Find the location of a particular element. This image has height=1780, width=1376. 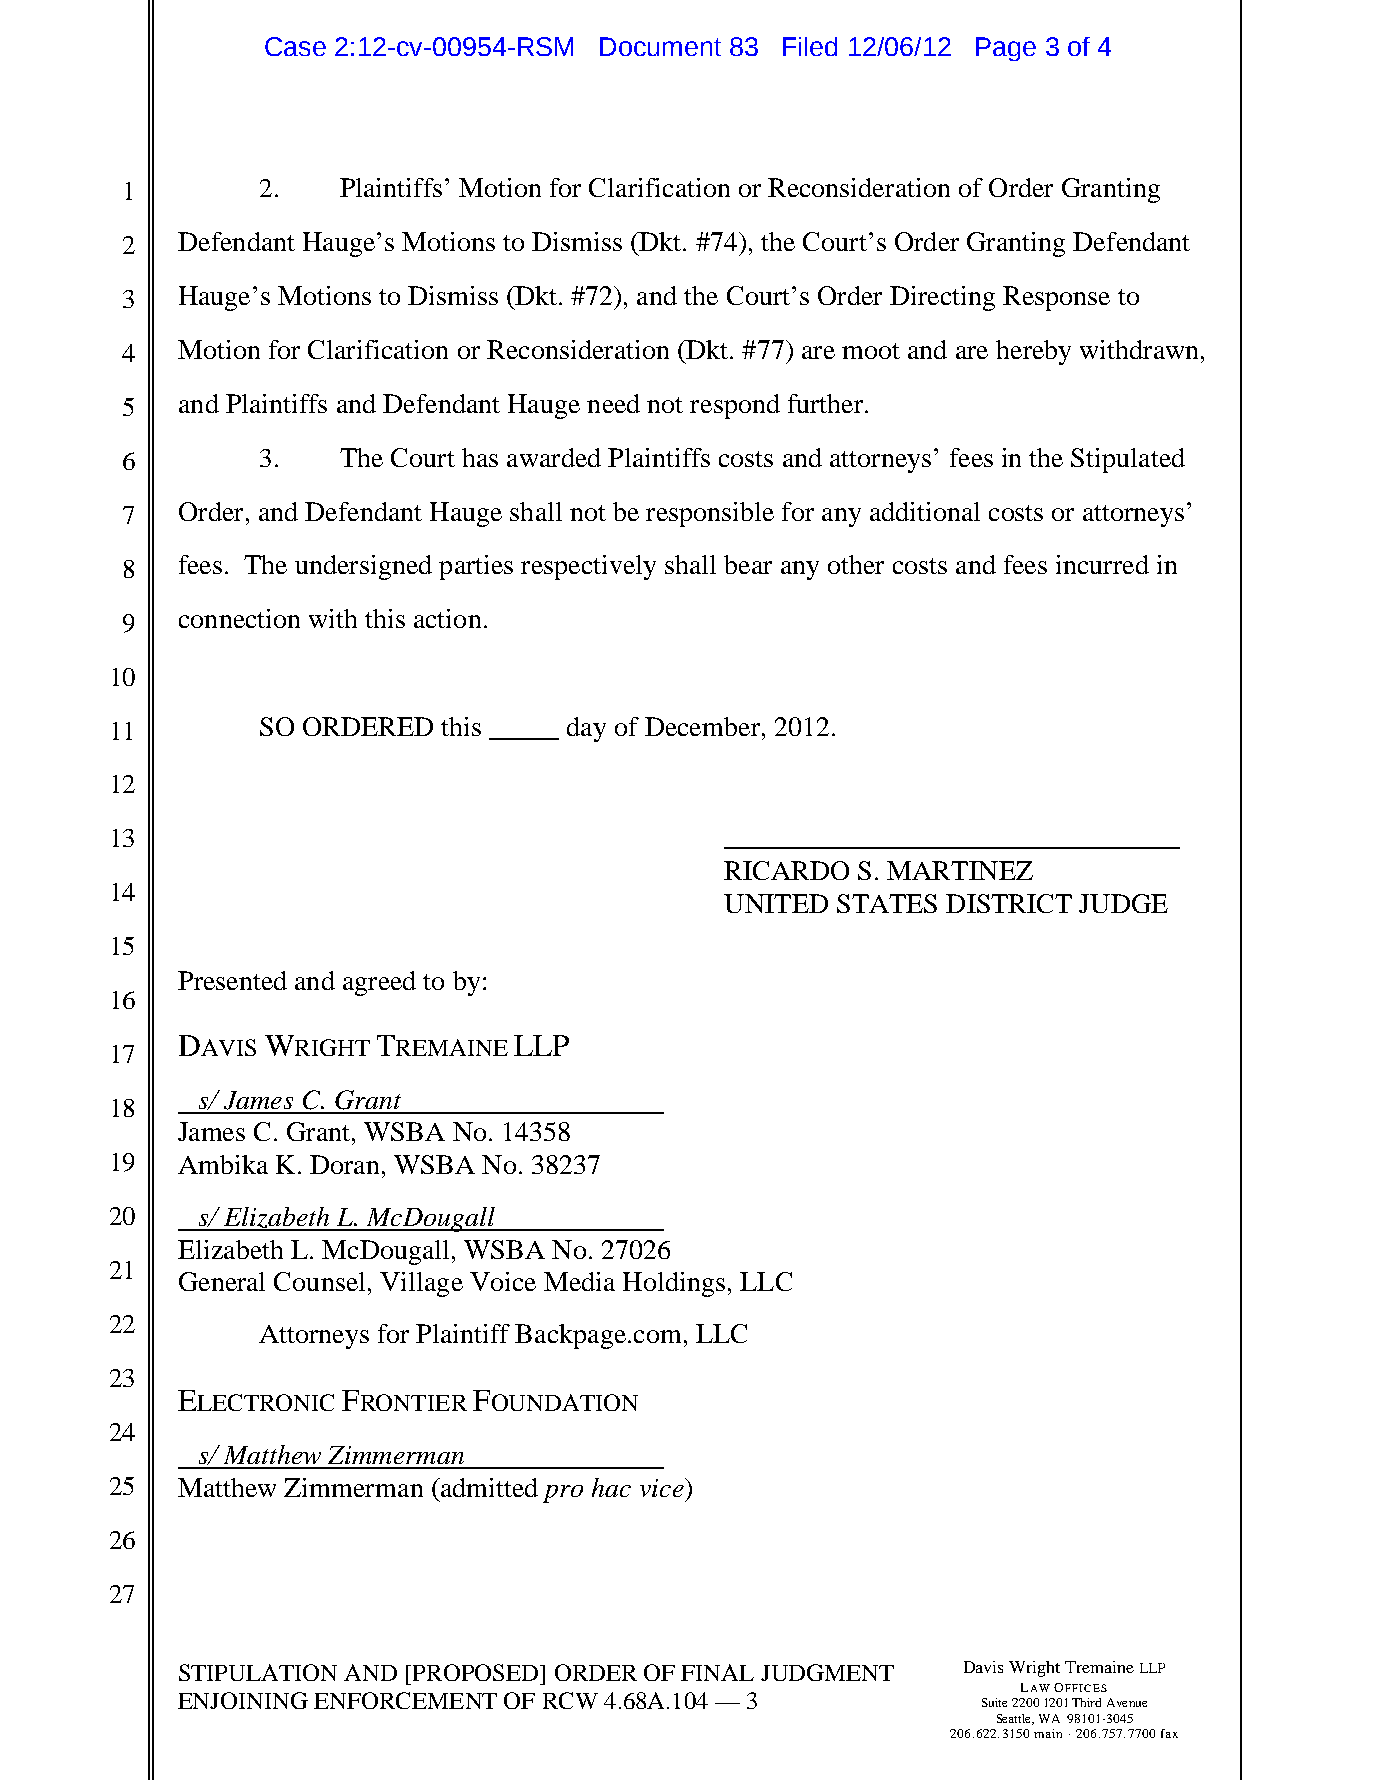

Stipulated is located at coordinates (1128, 460).
